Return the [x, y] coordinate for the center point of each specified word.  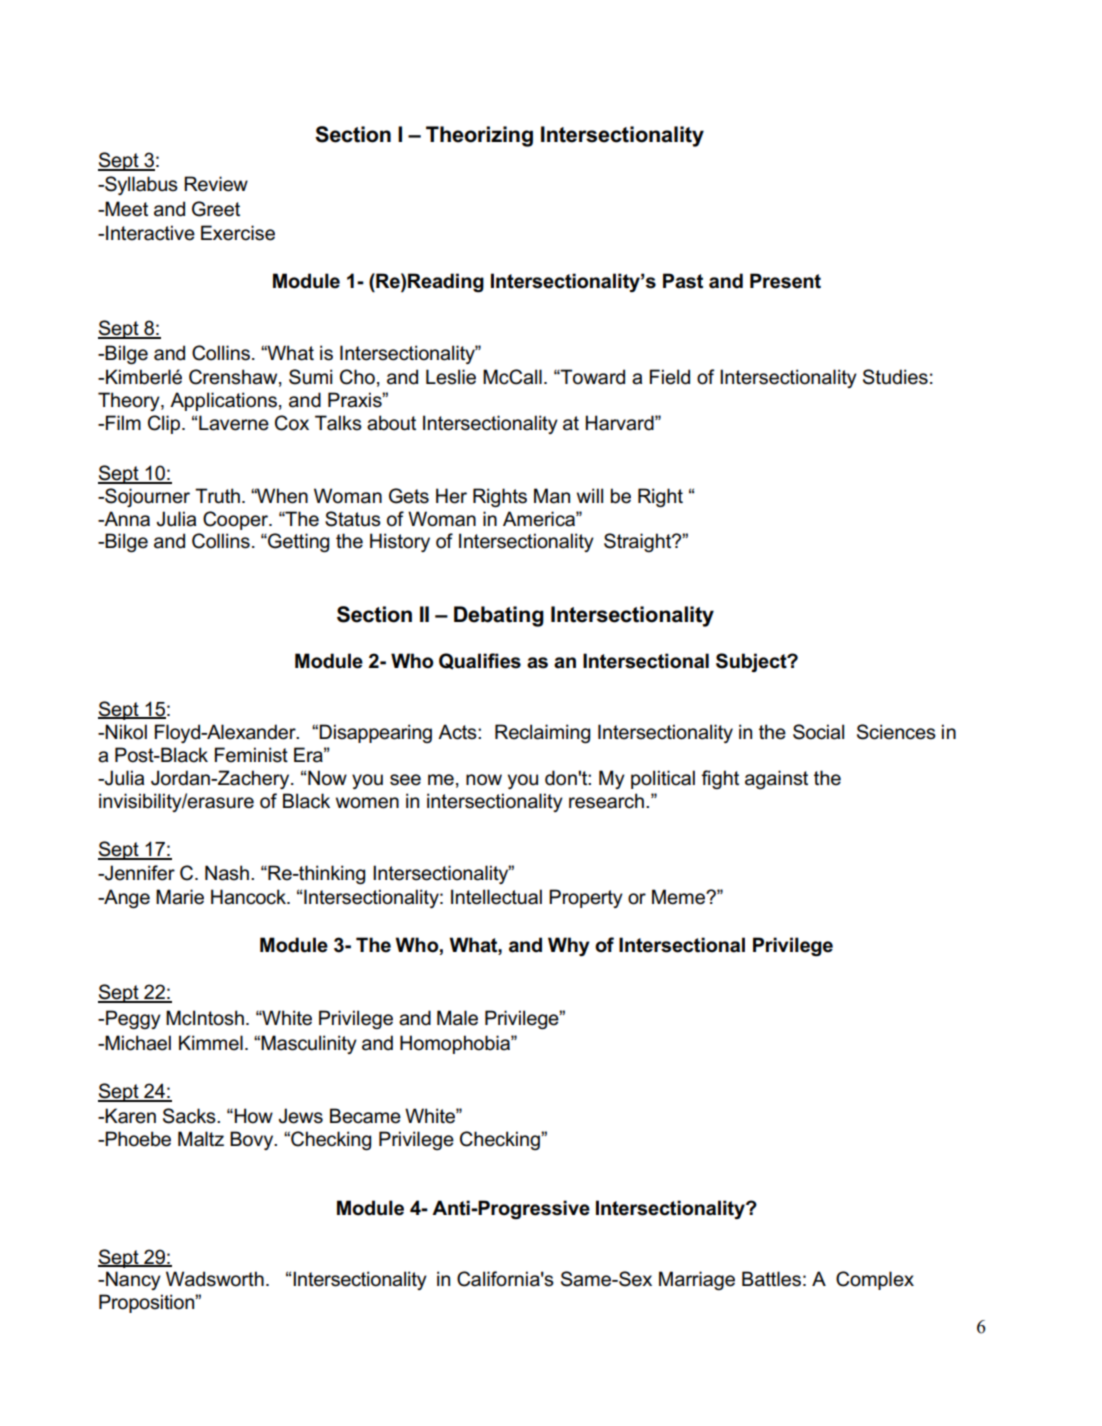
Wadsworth [215, 1279]
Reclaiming [542, 734]
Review [216, 184]
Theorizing [479, 136]
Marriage [697, 1281]
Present [785, 281]
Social [818, 732]
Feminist [251, 755]
